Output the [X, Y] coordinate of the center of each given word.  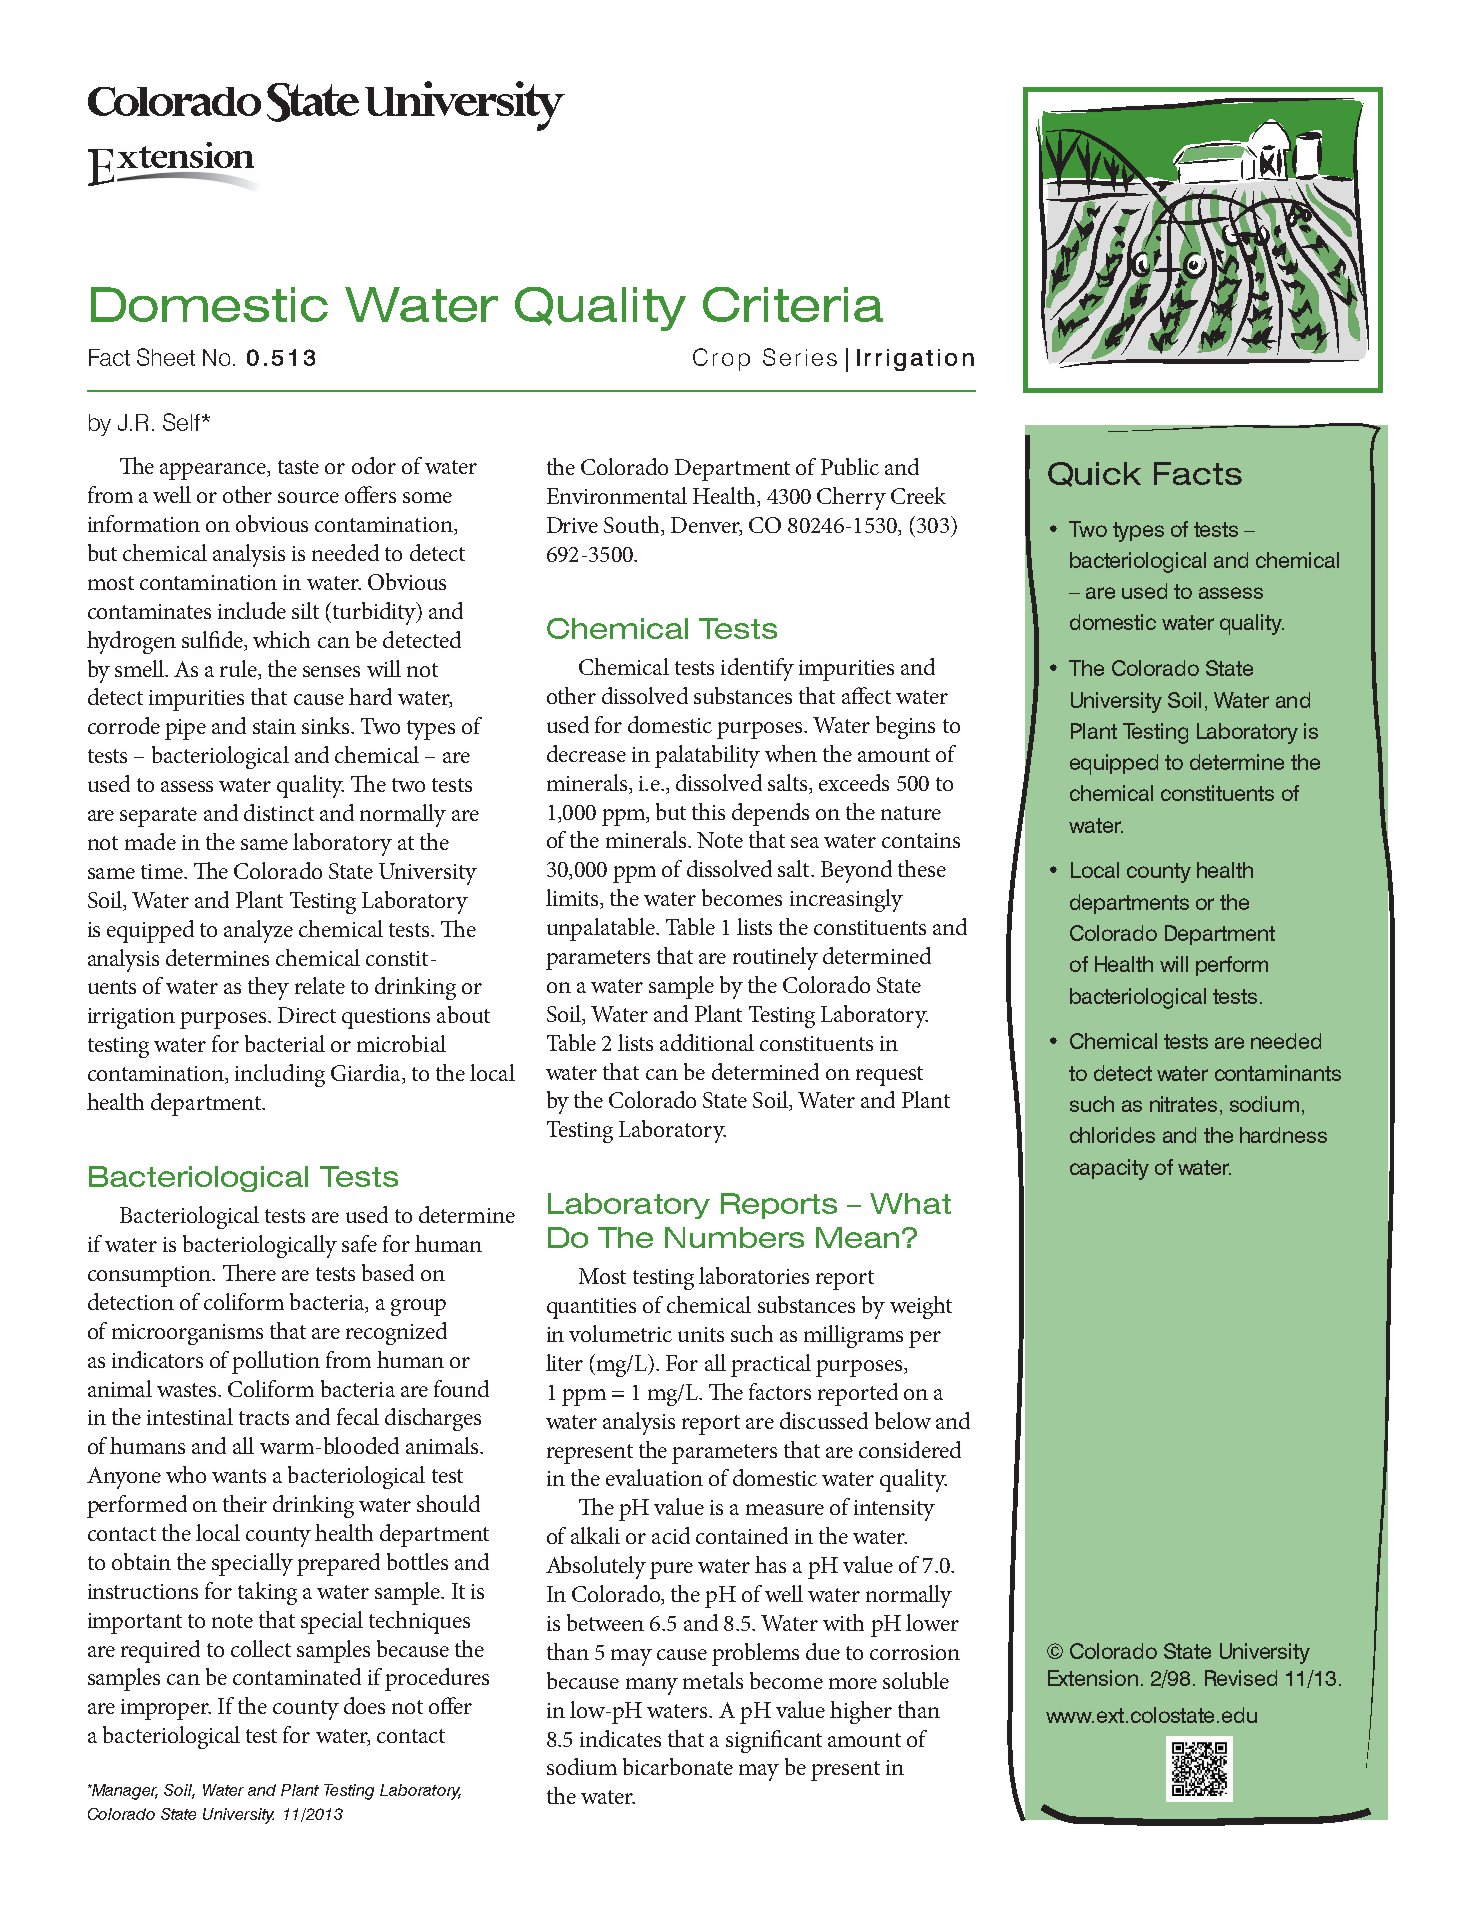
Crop [721, 359]
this [708, 811]
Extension [1093, 1678]
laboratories [754, 1275]
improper [166, 1709]
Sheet [166, 357]
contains [921, 840]
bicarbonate [678, 1766]
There [249, 1272]
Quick [1094, 474]
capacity [1109, 1169]
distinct [279, 812]
